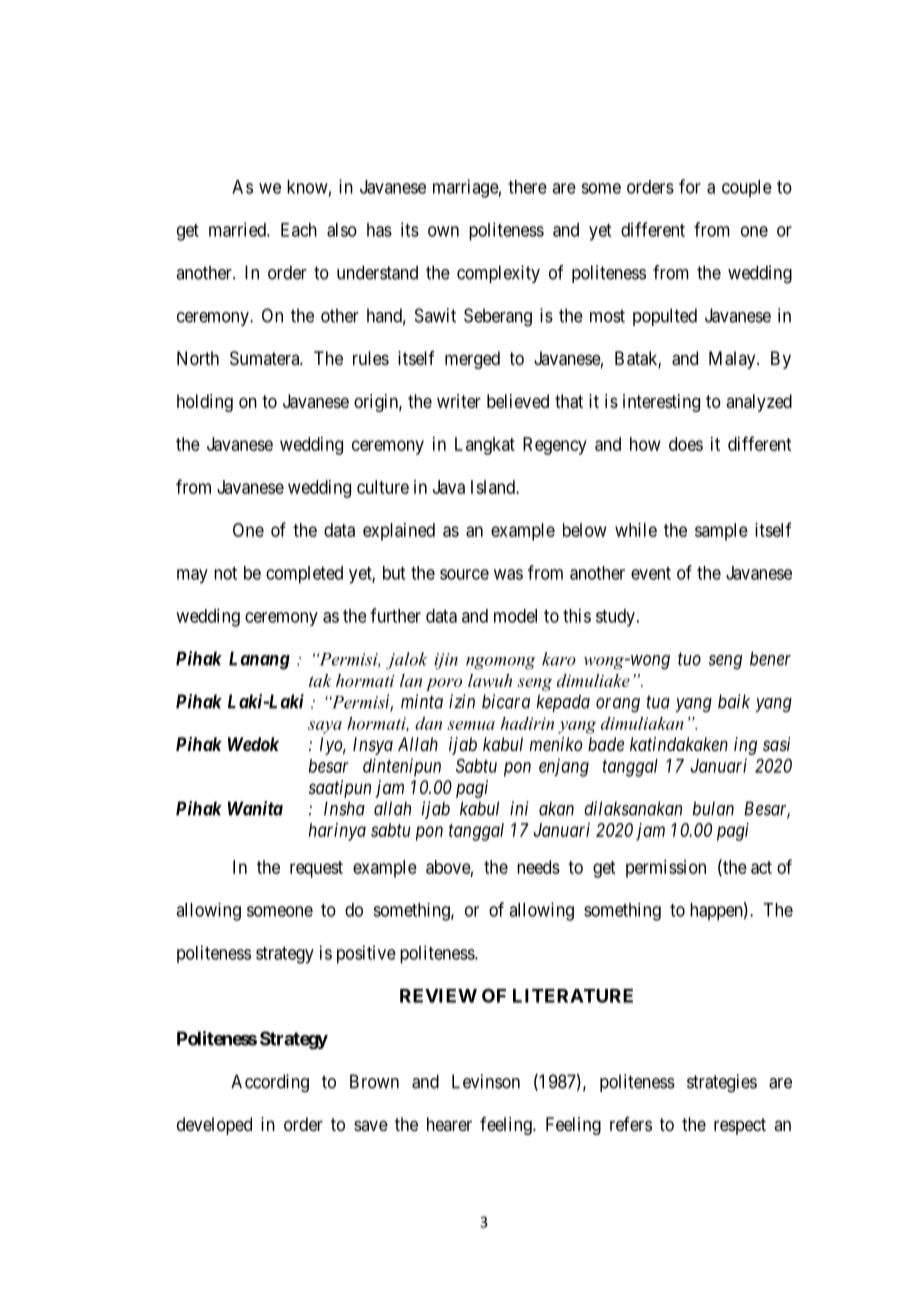  What do you see at coordinates (238, 229) in the screenshot?
I see `married` at bounding box center [238, 229].
